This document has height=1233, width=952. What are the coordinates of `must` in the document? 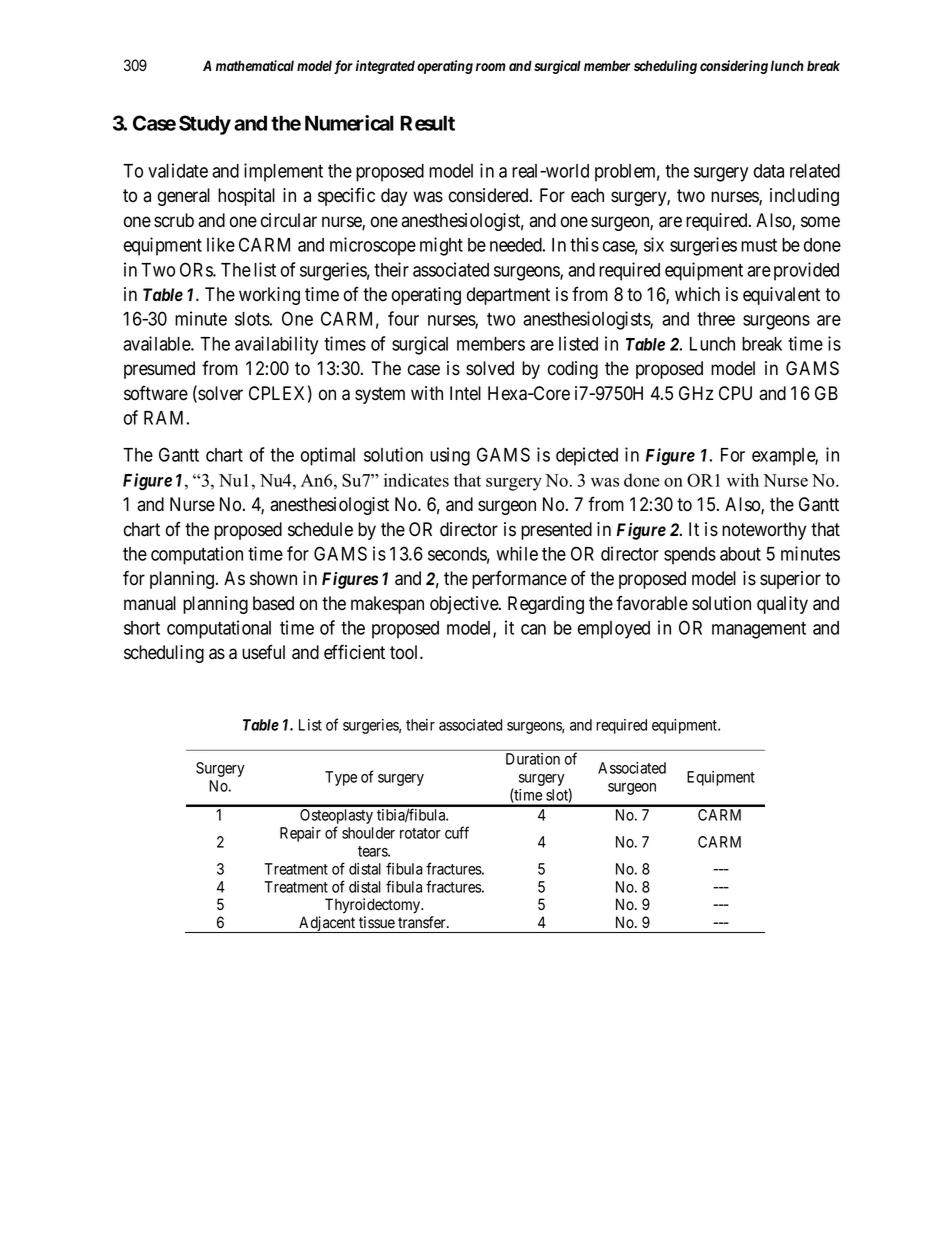 It's located at (759, 245).
